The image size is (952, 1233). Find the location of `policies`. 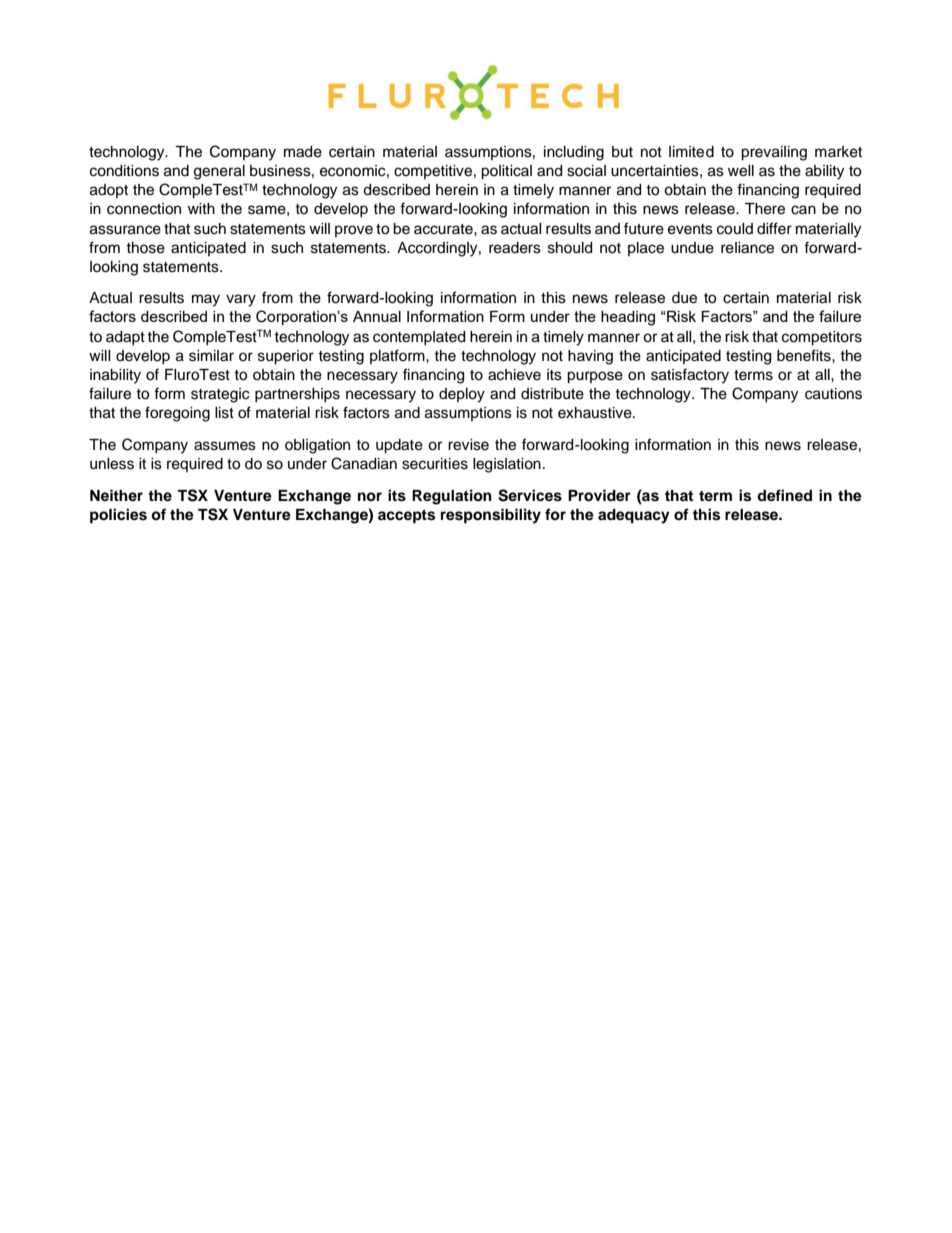

policies is located at coordinates (118, 516).
